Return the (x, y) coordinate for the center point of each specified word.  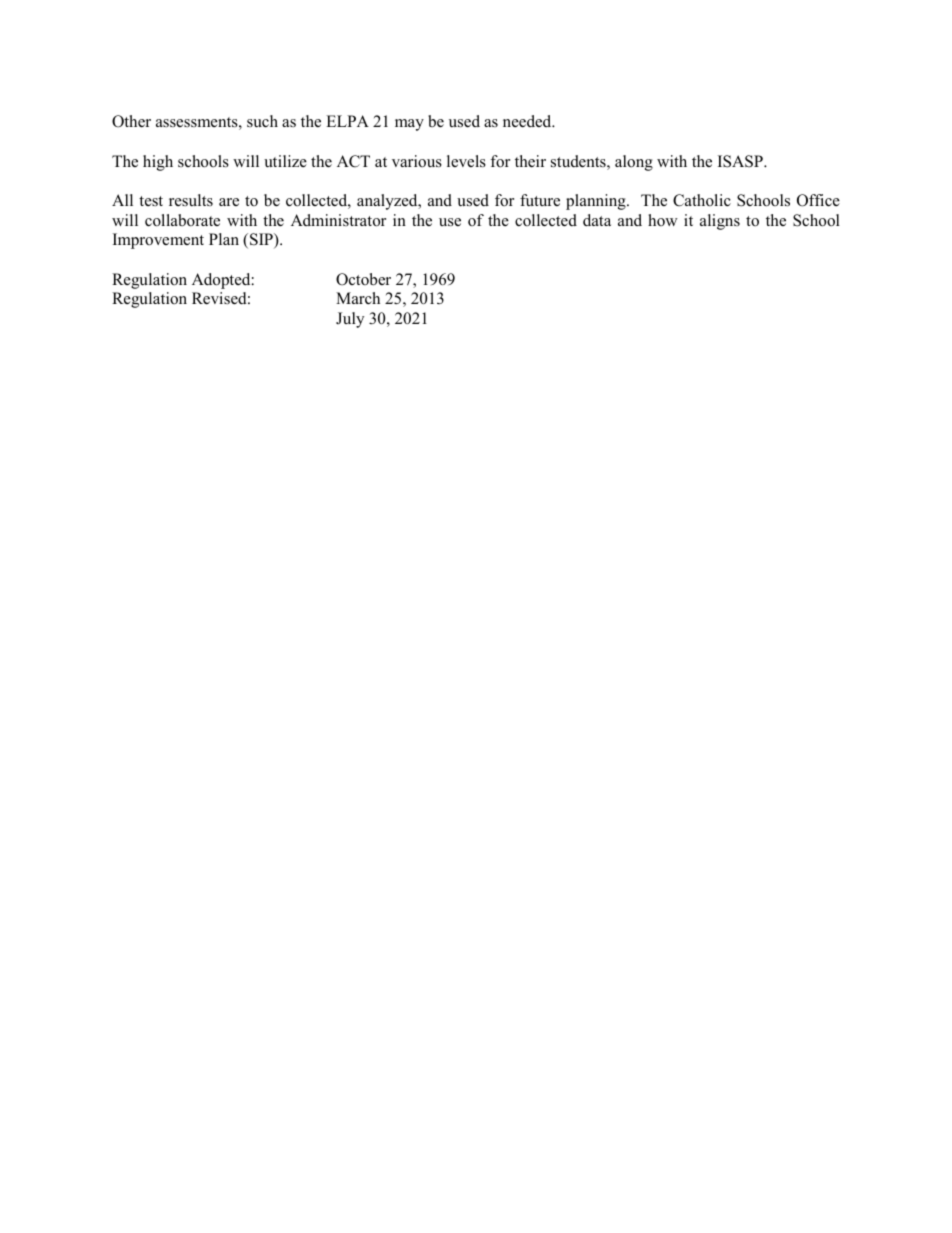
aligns (720, 222)
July (350, 320)
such (262, 121)
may (409, 125)
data (597, 220)
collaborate (182, 220)
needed (528, 121)
